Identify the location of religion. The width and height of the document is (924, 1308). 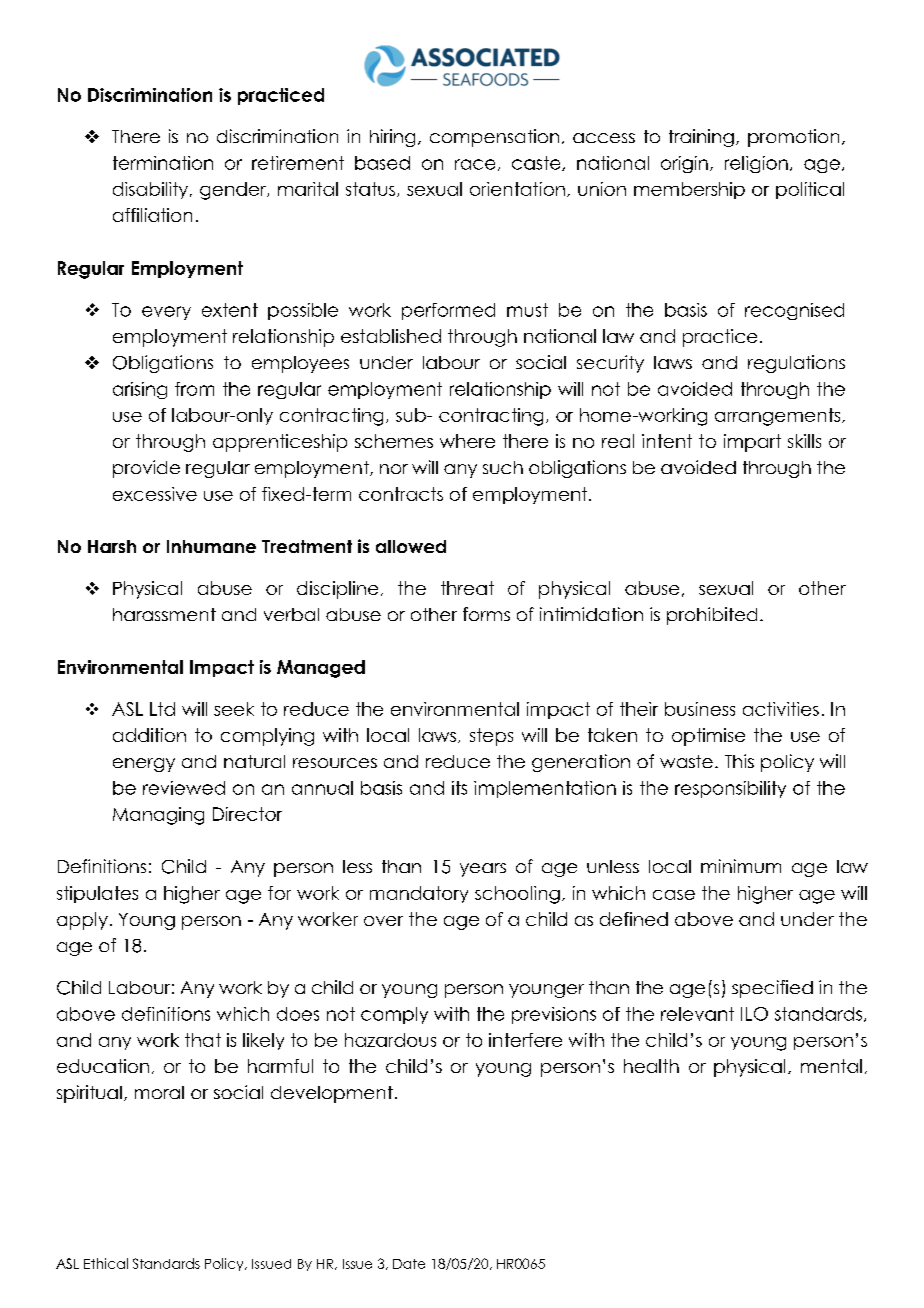
(756, 164).
